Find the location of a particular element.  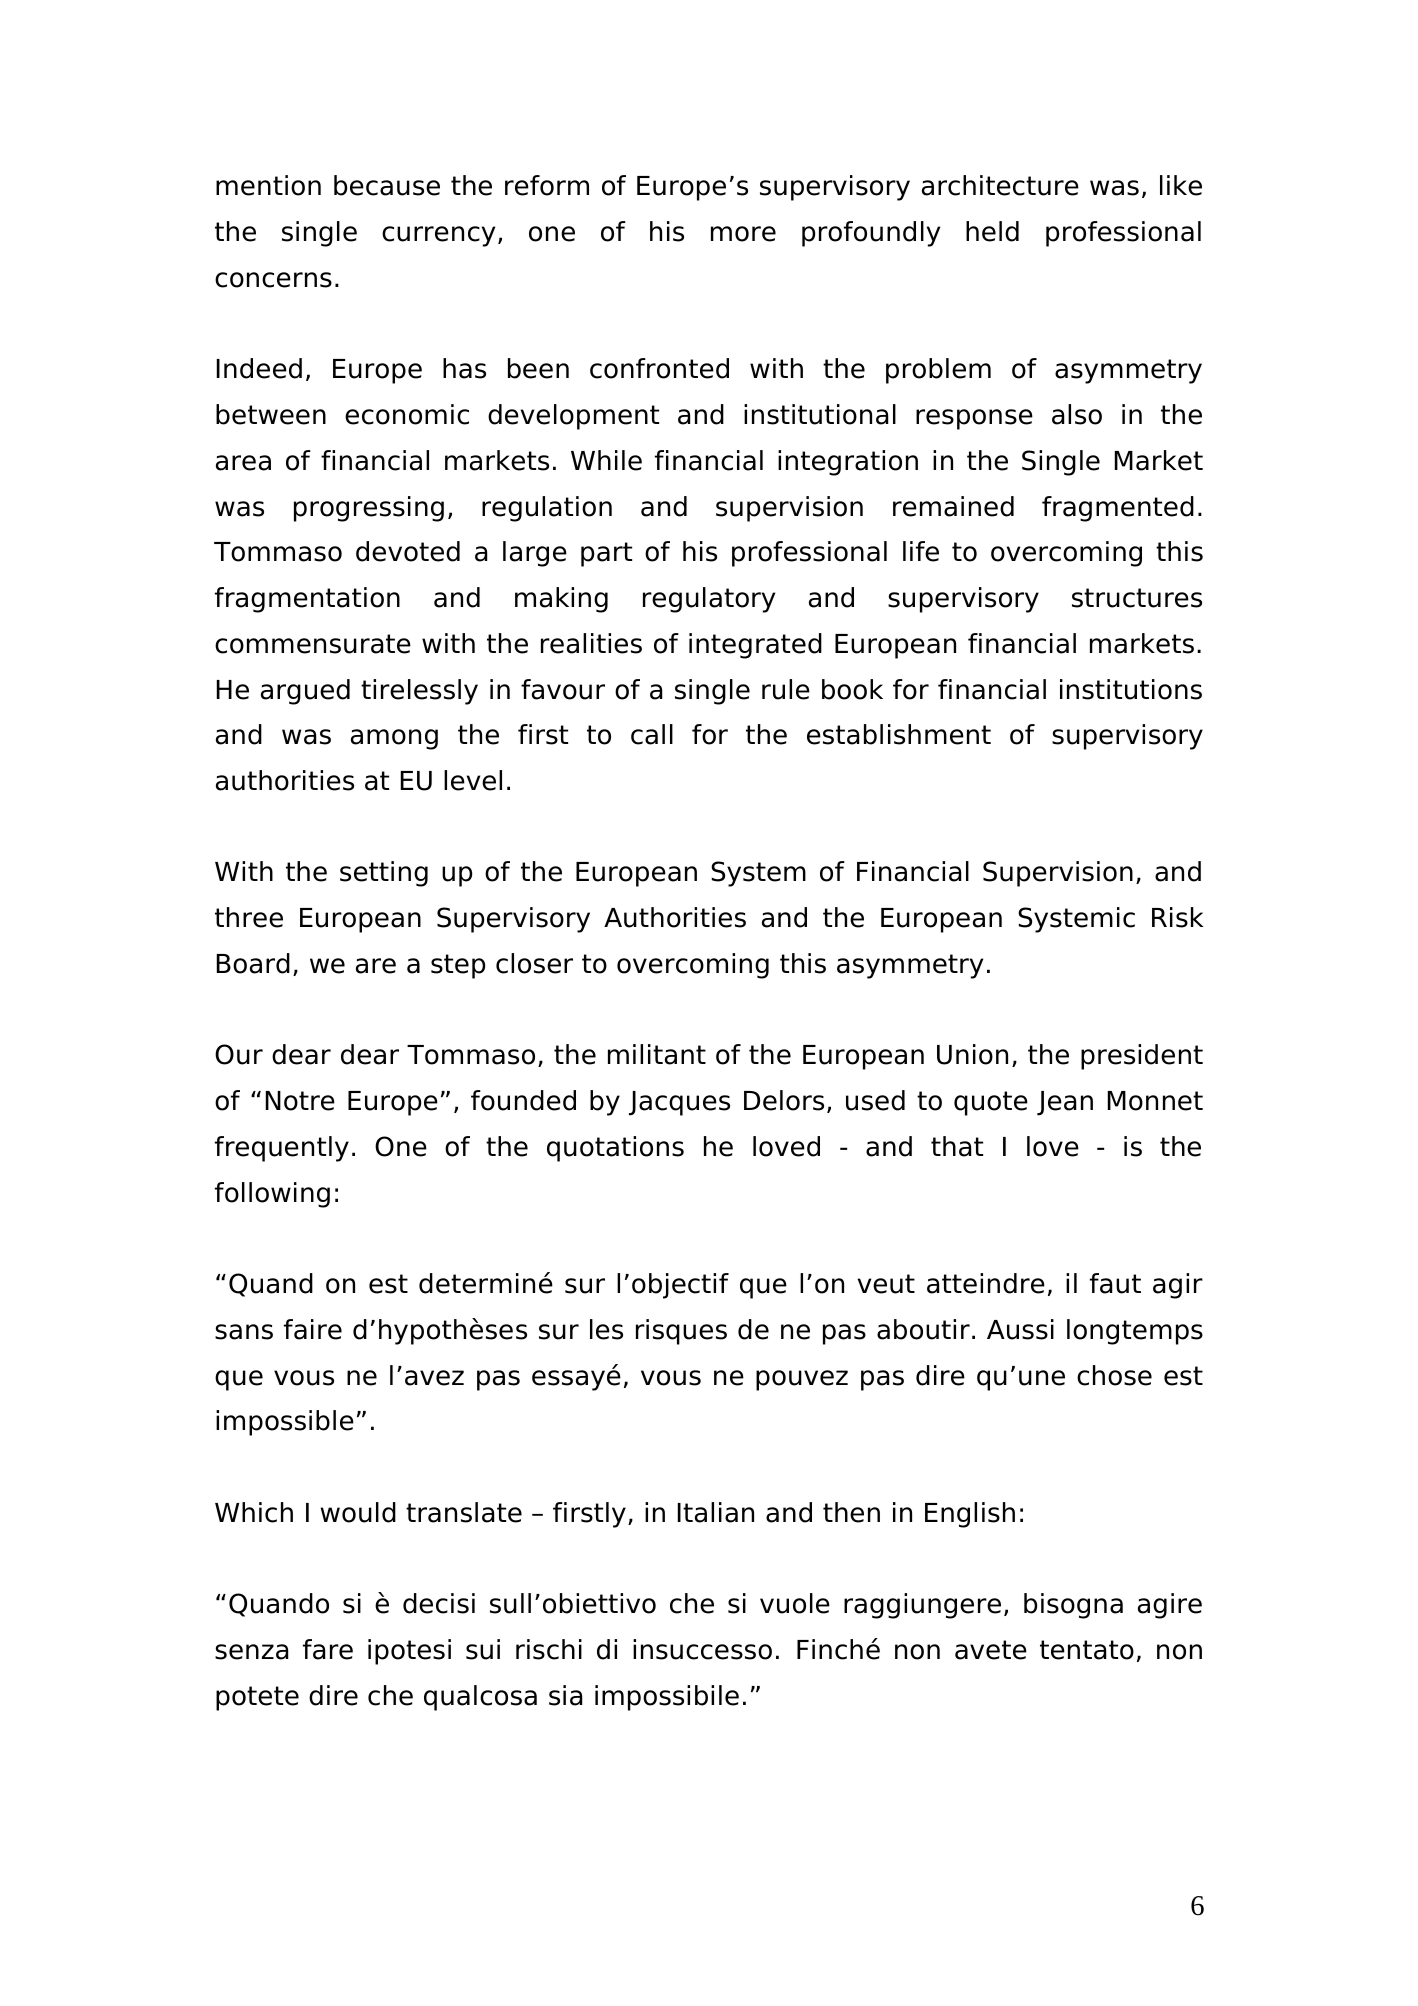

setting is located at coordinates (384, 874).
